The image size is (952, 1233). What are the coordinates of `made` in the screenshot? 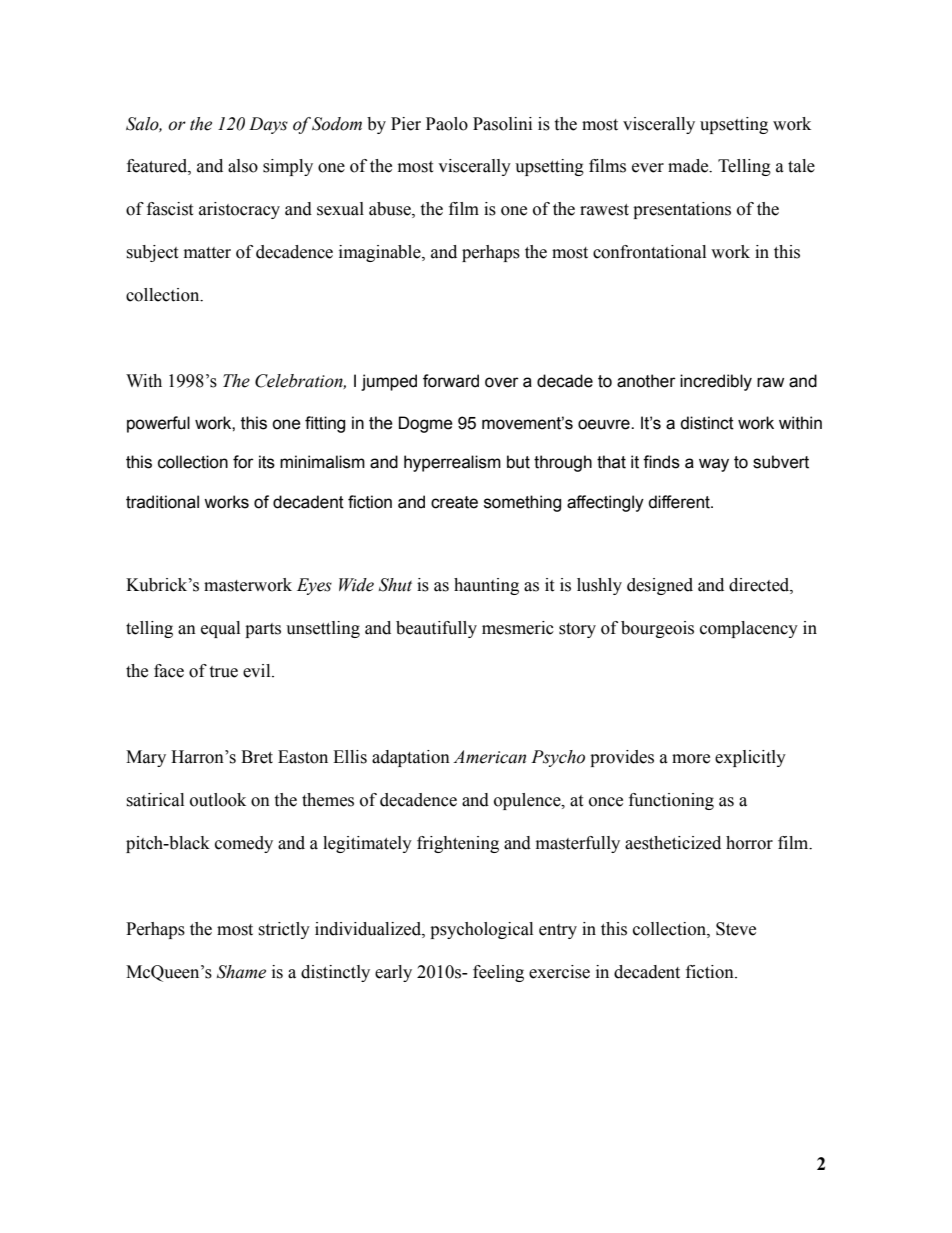 It's located at (689, 166).
